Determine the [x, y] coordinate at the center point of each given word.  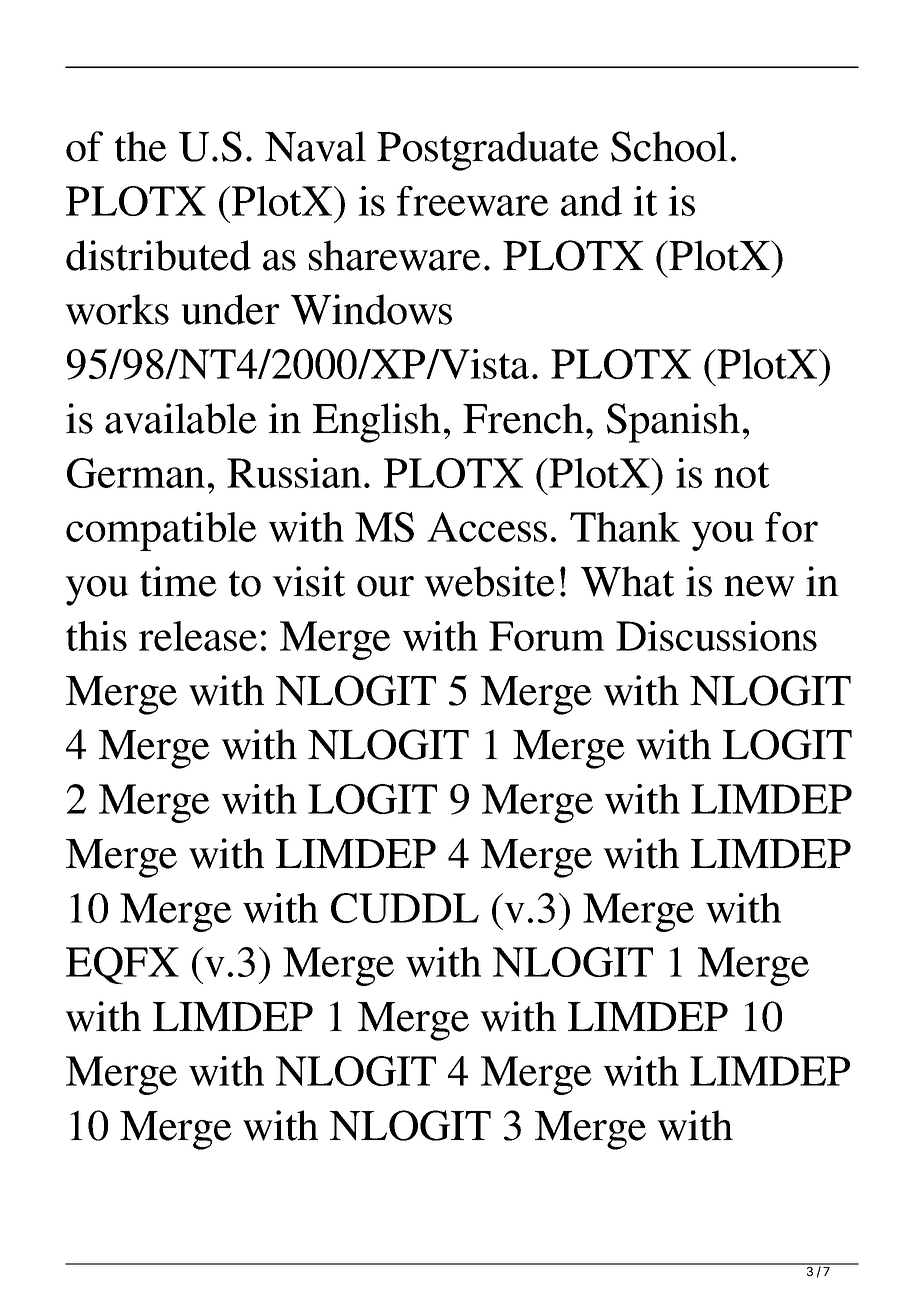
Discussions [716, 636]
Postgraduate [488, 151]
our [385, 586]
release [198, 636]
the [141, 146]
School [669, 146]
